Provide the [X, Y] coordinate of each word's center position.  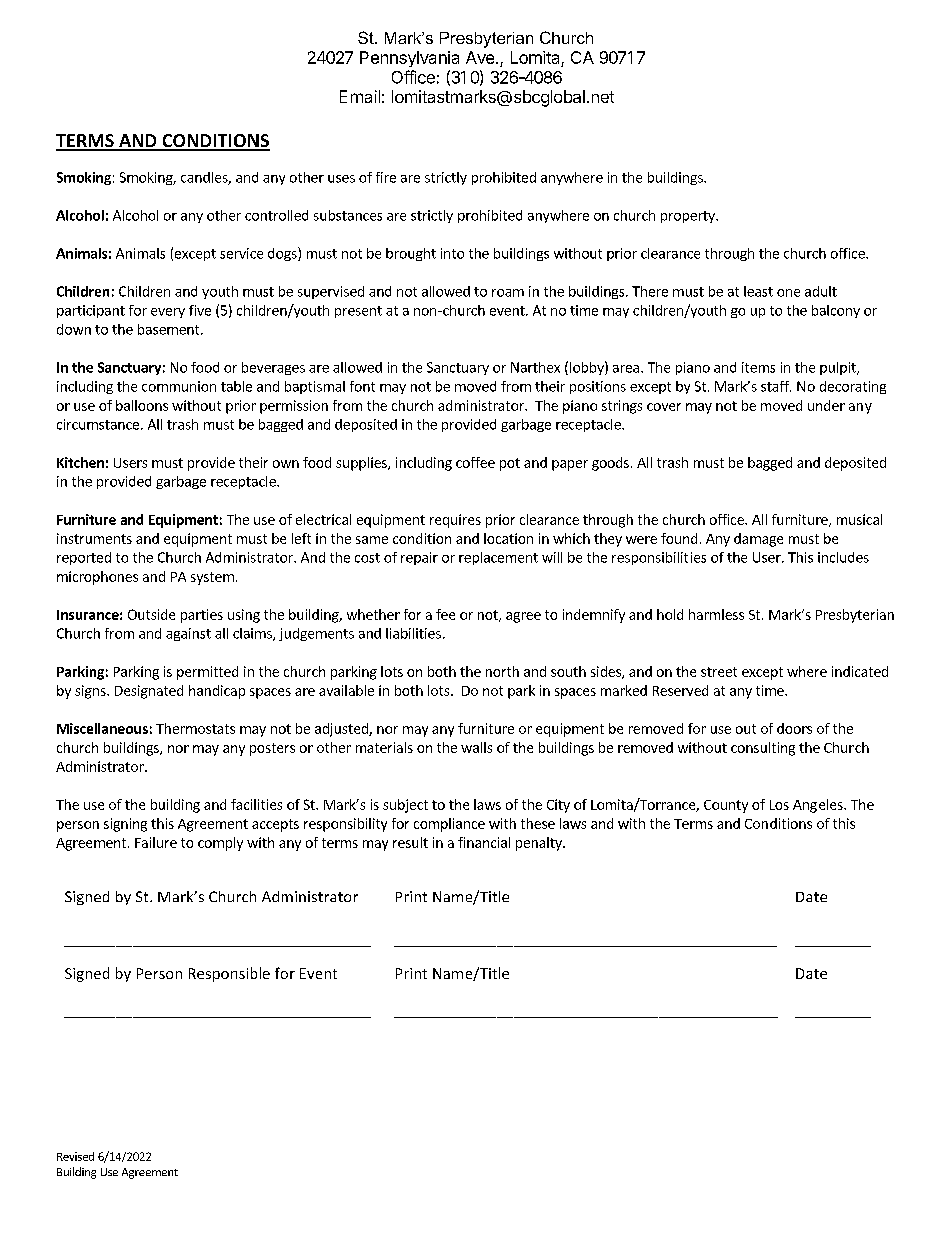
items [758, 367]
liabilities [413, 633]
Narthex [535, 367]
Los [779, 805]
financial [484, 842]
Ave [481, 57]
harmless [716, 614]
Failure [156, 842]
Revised [75, 1156]
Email [360, 96]
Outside [151, 614]
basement [170, 329]
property [689, 217]
